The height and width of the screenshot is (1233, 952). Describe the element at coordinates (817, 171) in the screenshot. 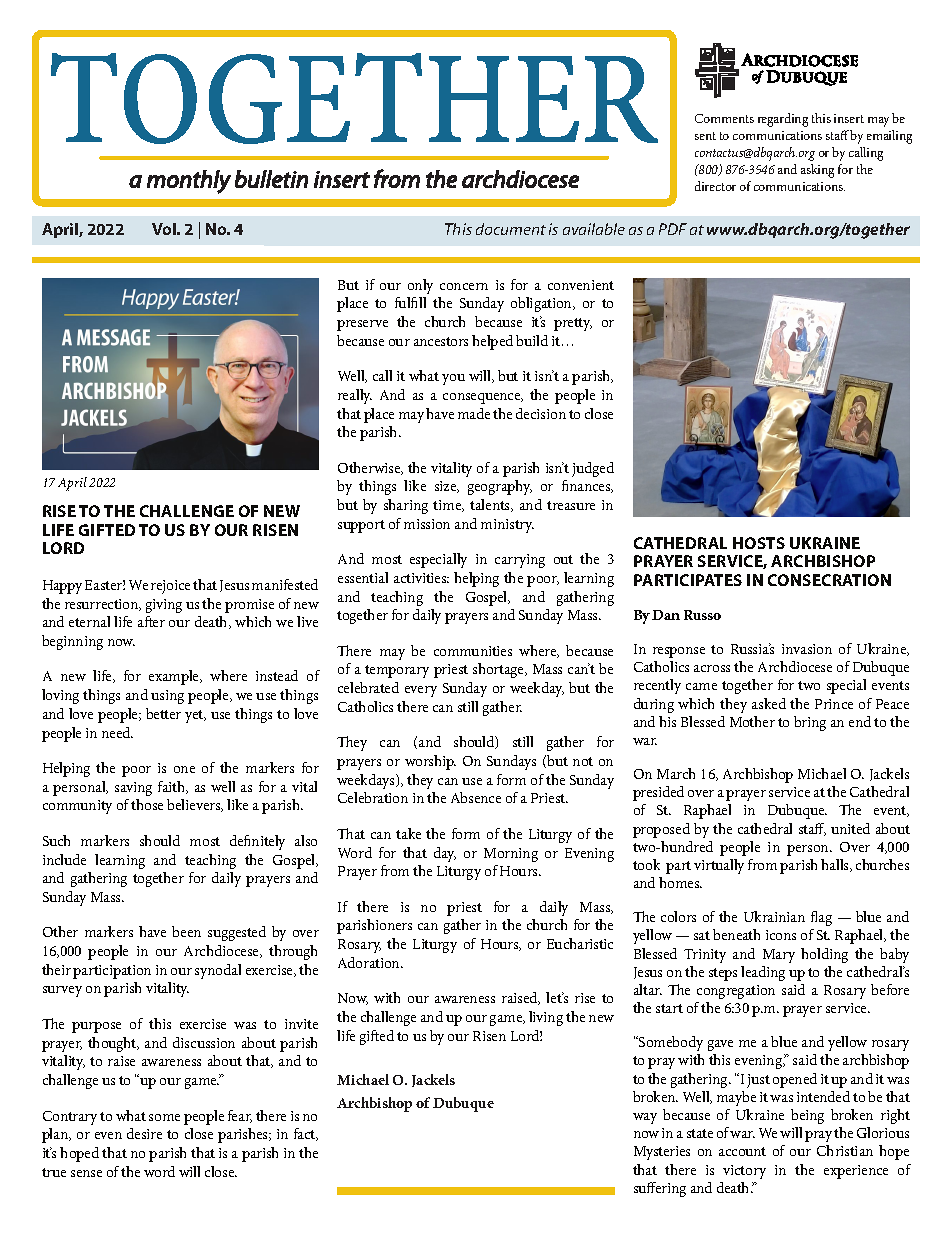

I see `asking` at that location.
